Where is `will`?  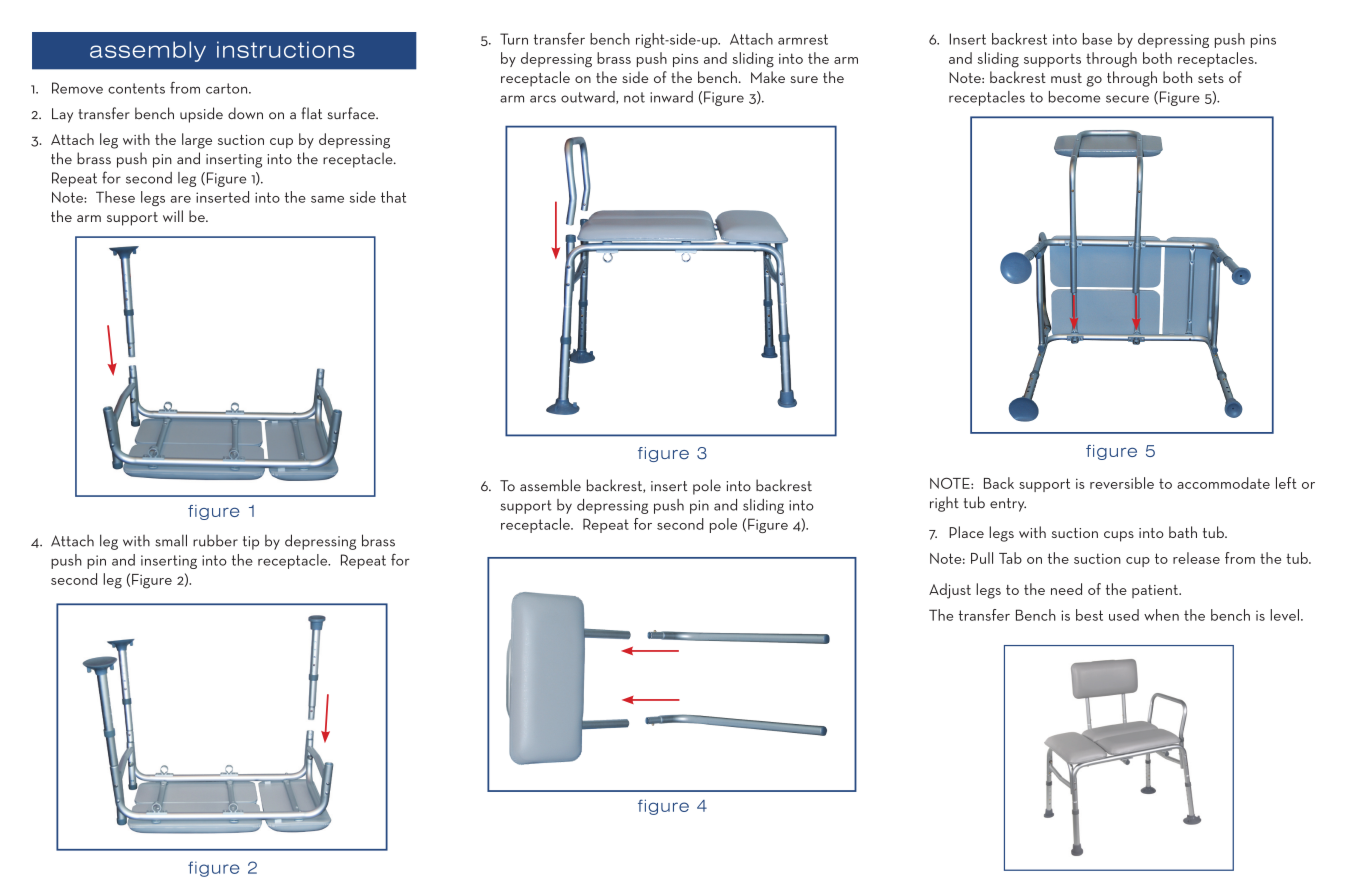
will is located at coordinates (173, 216).
